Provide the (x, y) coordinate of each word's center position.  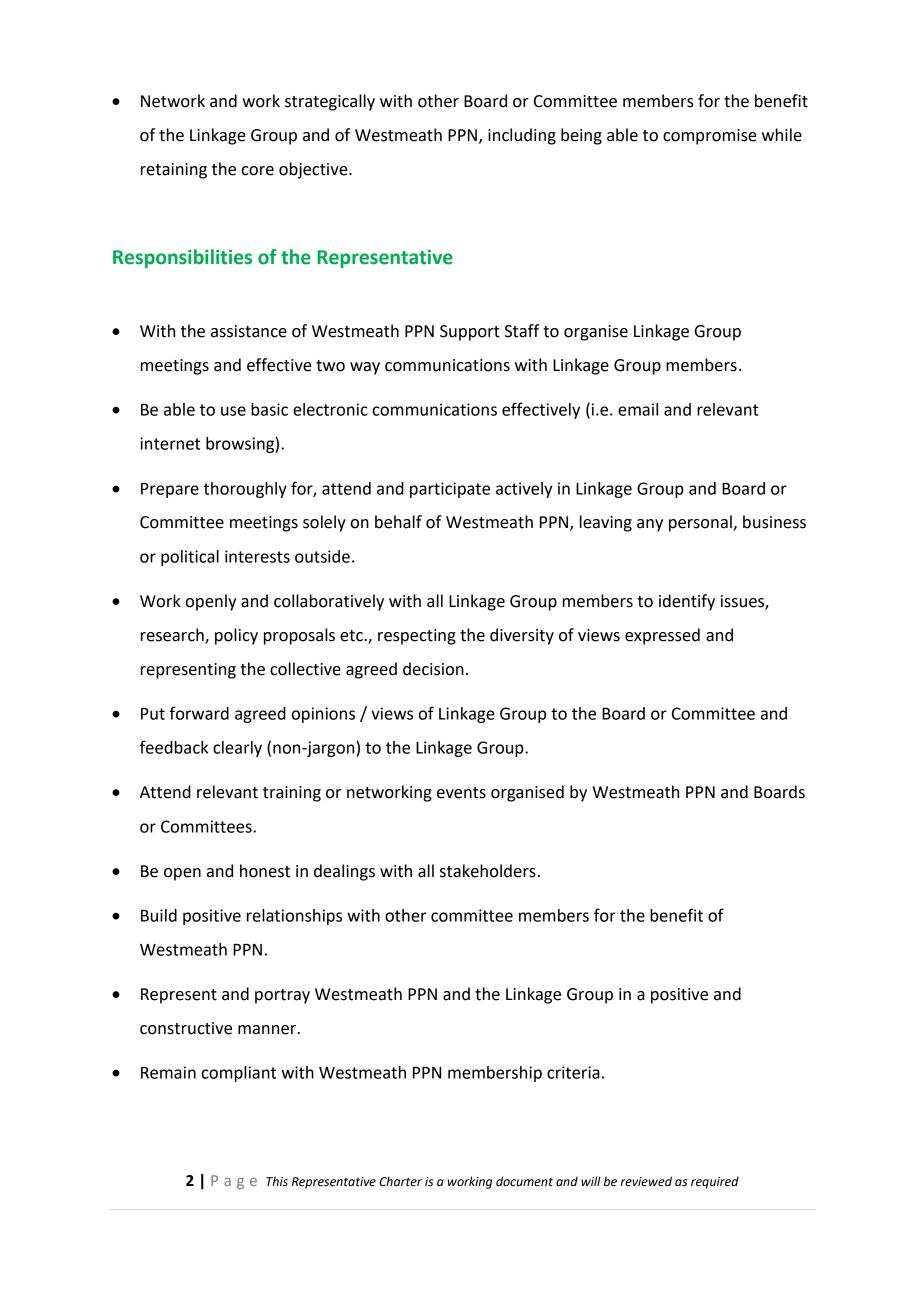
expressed (662, 636)
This (277, 1181)
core (257, 171)
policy (236, 636)
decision (433, 669)
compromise (710, 137)
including (522, 136)
